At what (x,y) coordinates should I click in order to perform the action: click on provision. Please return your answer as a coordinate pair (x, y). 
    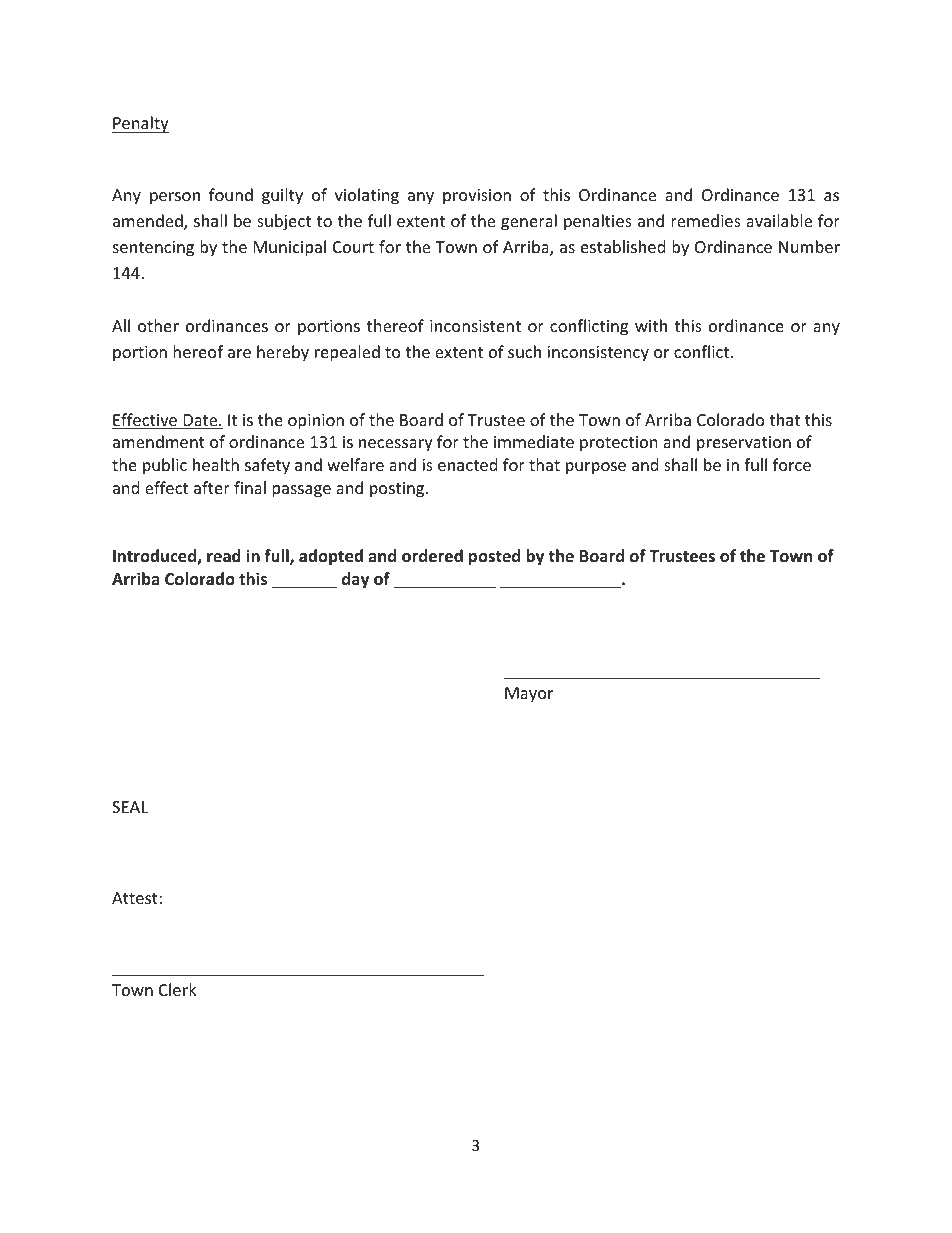
    Looking at the image, I should click on (477, 197).
